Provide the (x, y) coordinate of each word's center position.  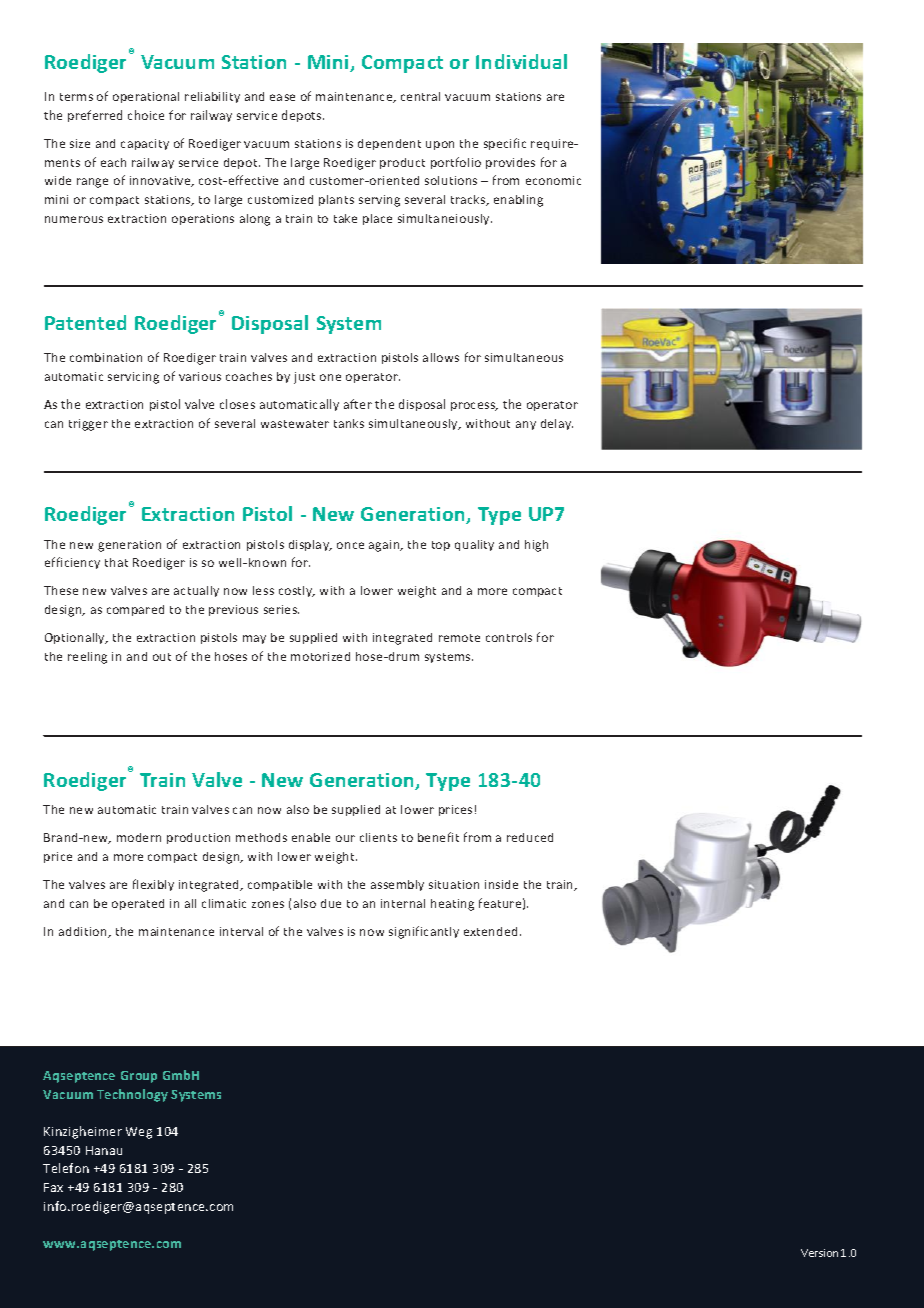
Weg (139, 1133)
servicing (133, 378)
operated (138, 904)
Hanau (104, 1150)
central (420, 96)
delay (557, 424)
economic (553, 180)
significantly (424, 932)
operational (146, 97)
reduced (530, 837)
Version (819, 1253)
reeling (87, 658)
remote (459, 638)
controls (509, 637)
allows (441, 357)
